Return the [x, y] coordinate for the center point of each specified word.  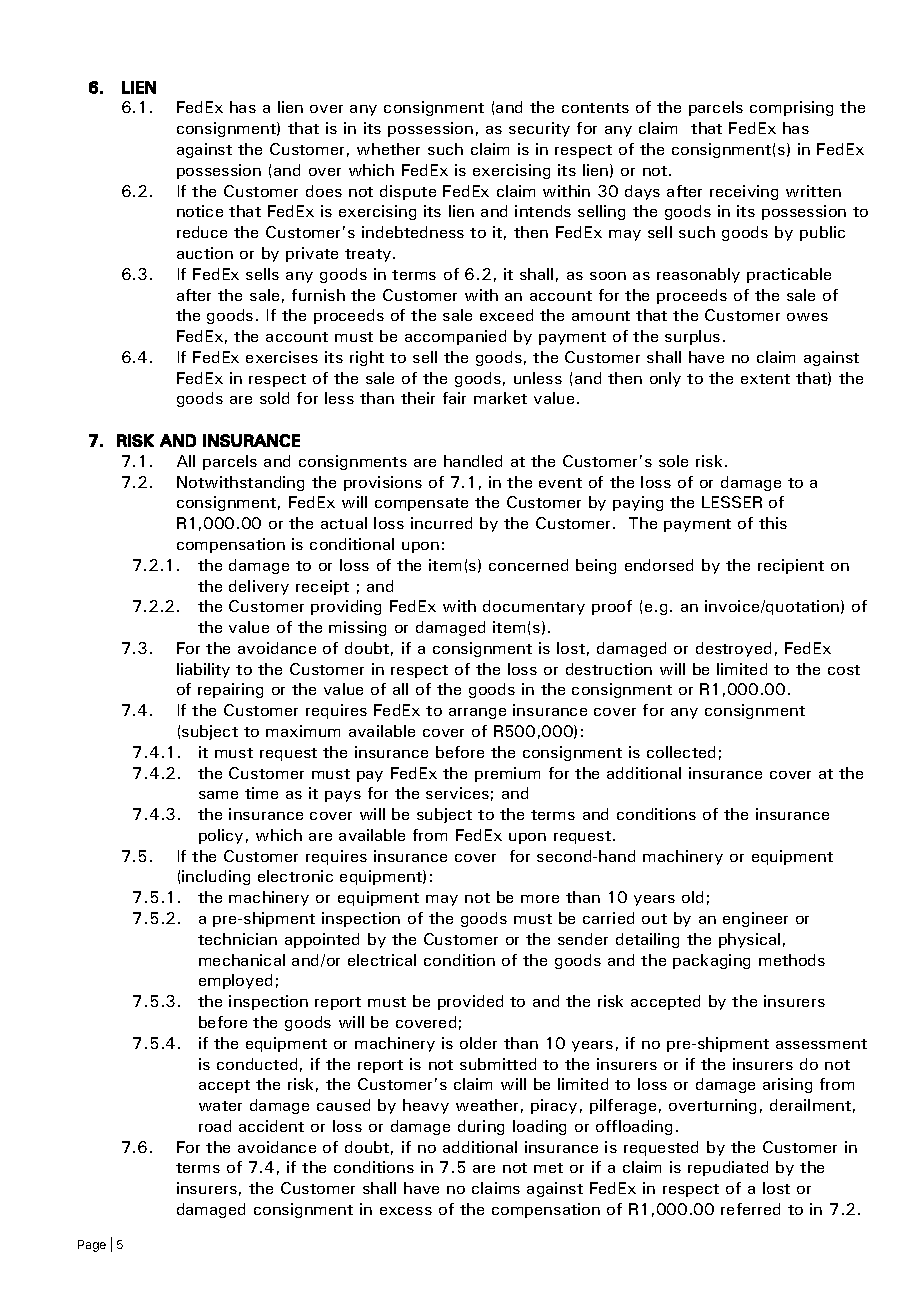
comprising [791, 108]
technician [237, 939]
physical [749, 940]
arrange [477, 713]
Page [92, 1246]
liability [203, 670]
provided [470, 1002]
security [539, 129]
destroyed [733, 649]
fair [454, 398]
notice [200, 211]
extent [765, 379]
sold [274, 398]
